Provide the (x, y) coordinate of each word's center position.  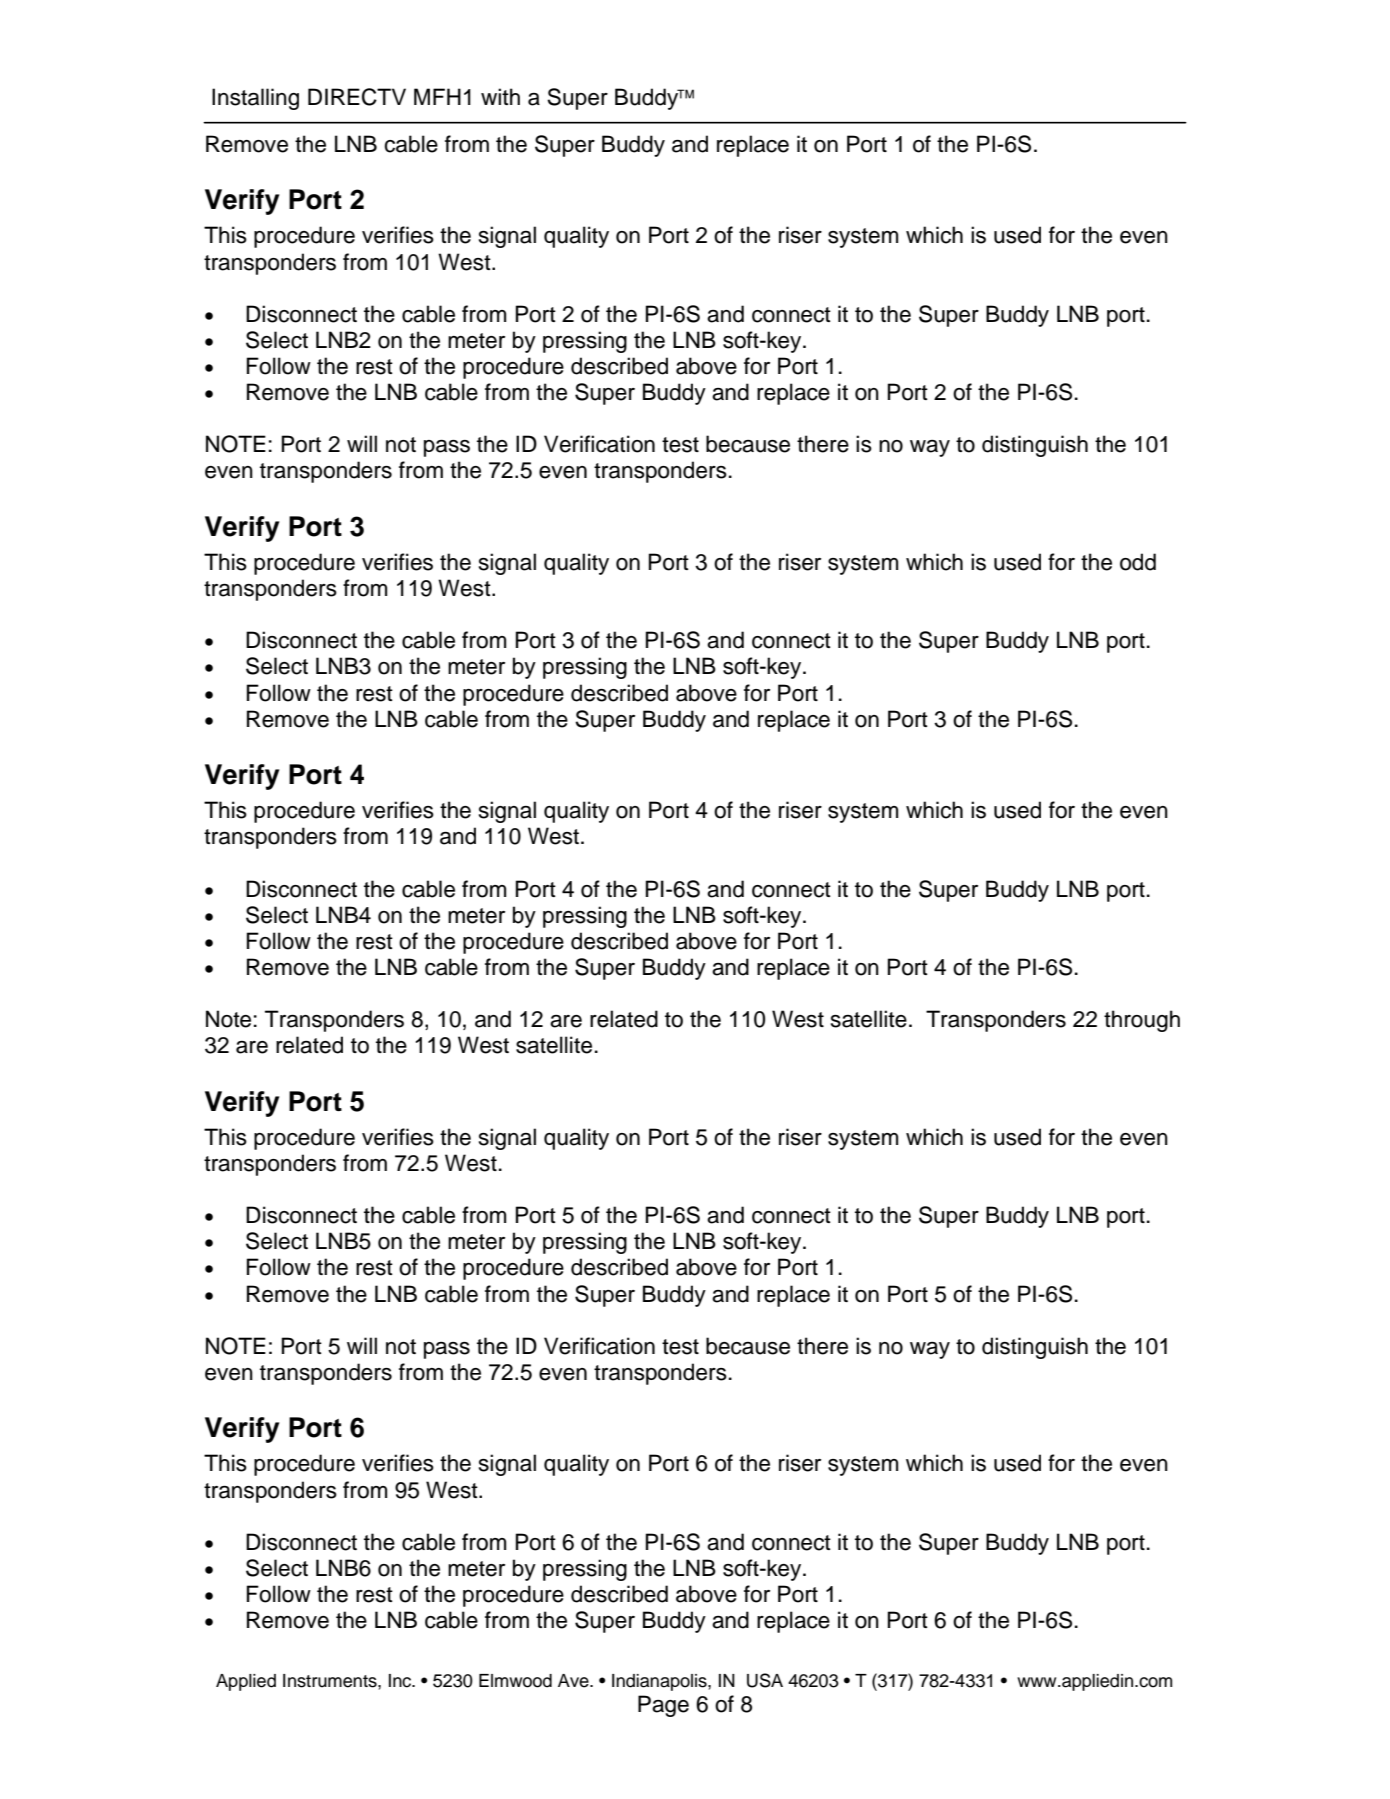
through (1142, 1021)
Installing (255, 99)
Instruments (331, 1681)
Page (663, 1706)
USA (765, 1680)
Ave (574, 1681)
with (500, 96)
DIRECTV (357, 97)
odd (1138, 562)
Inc (401, 1681)
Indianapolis (660, 1682)
